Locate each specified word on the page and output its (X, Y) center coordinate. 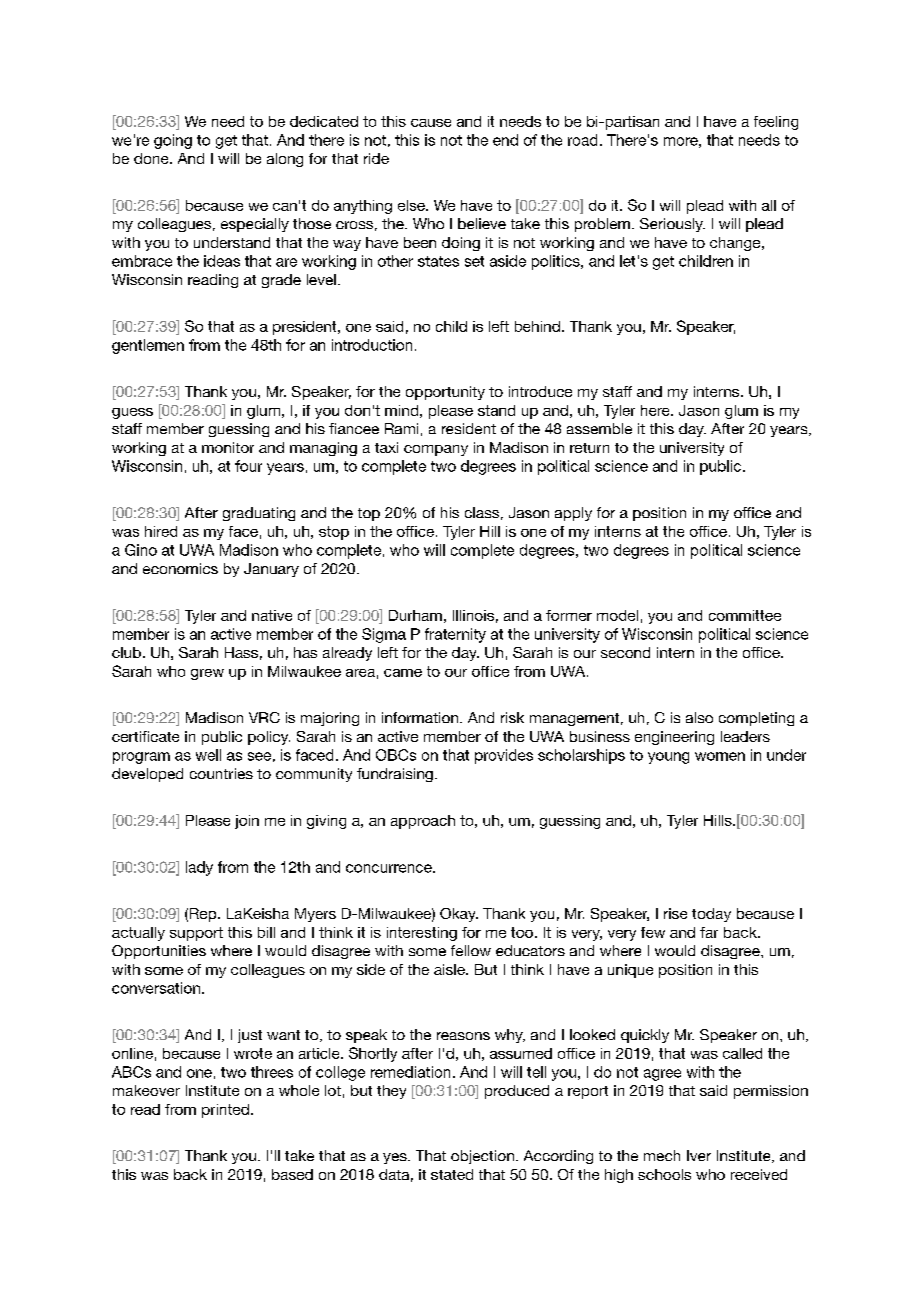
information (420, 717)
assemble (599, 428)
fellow (471, 950)
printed (225, 1111)
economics (180, 568)
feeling (776, 123)
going (173, 141)
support (196, 934)
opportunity (445, 393)
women (720, 756)
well (208, 755)
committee (745, 615)
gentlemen (148, 346)
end (505, 140)
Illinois (473, 615)
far (709, 932)
